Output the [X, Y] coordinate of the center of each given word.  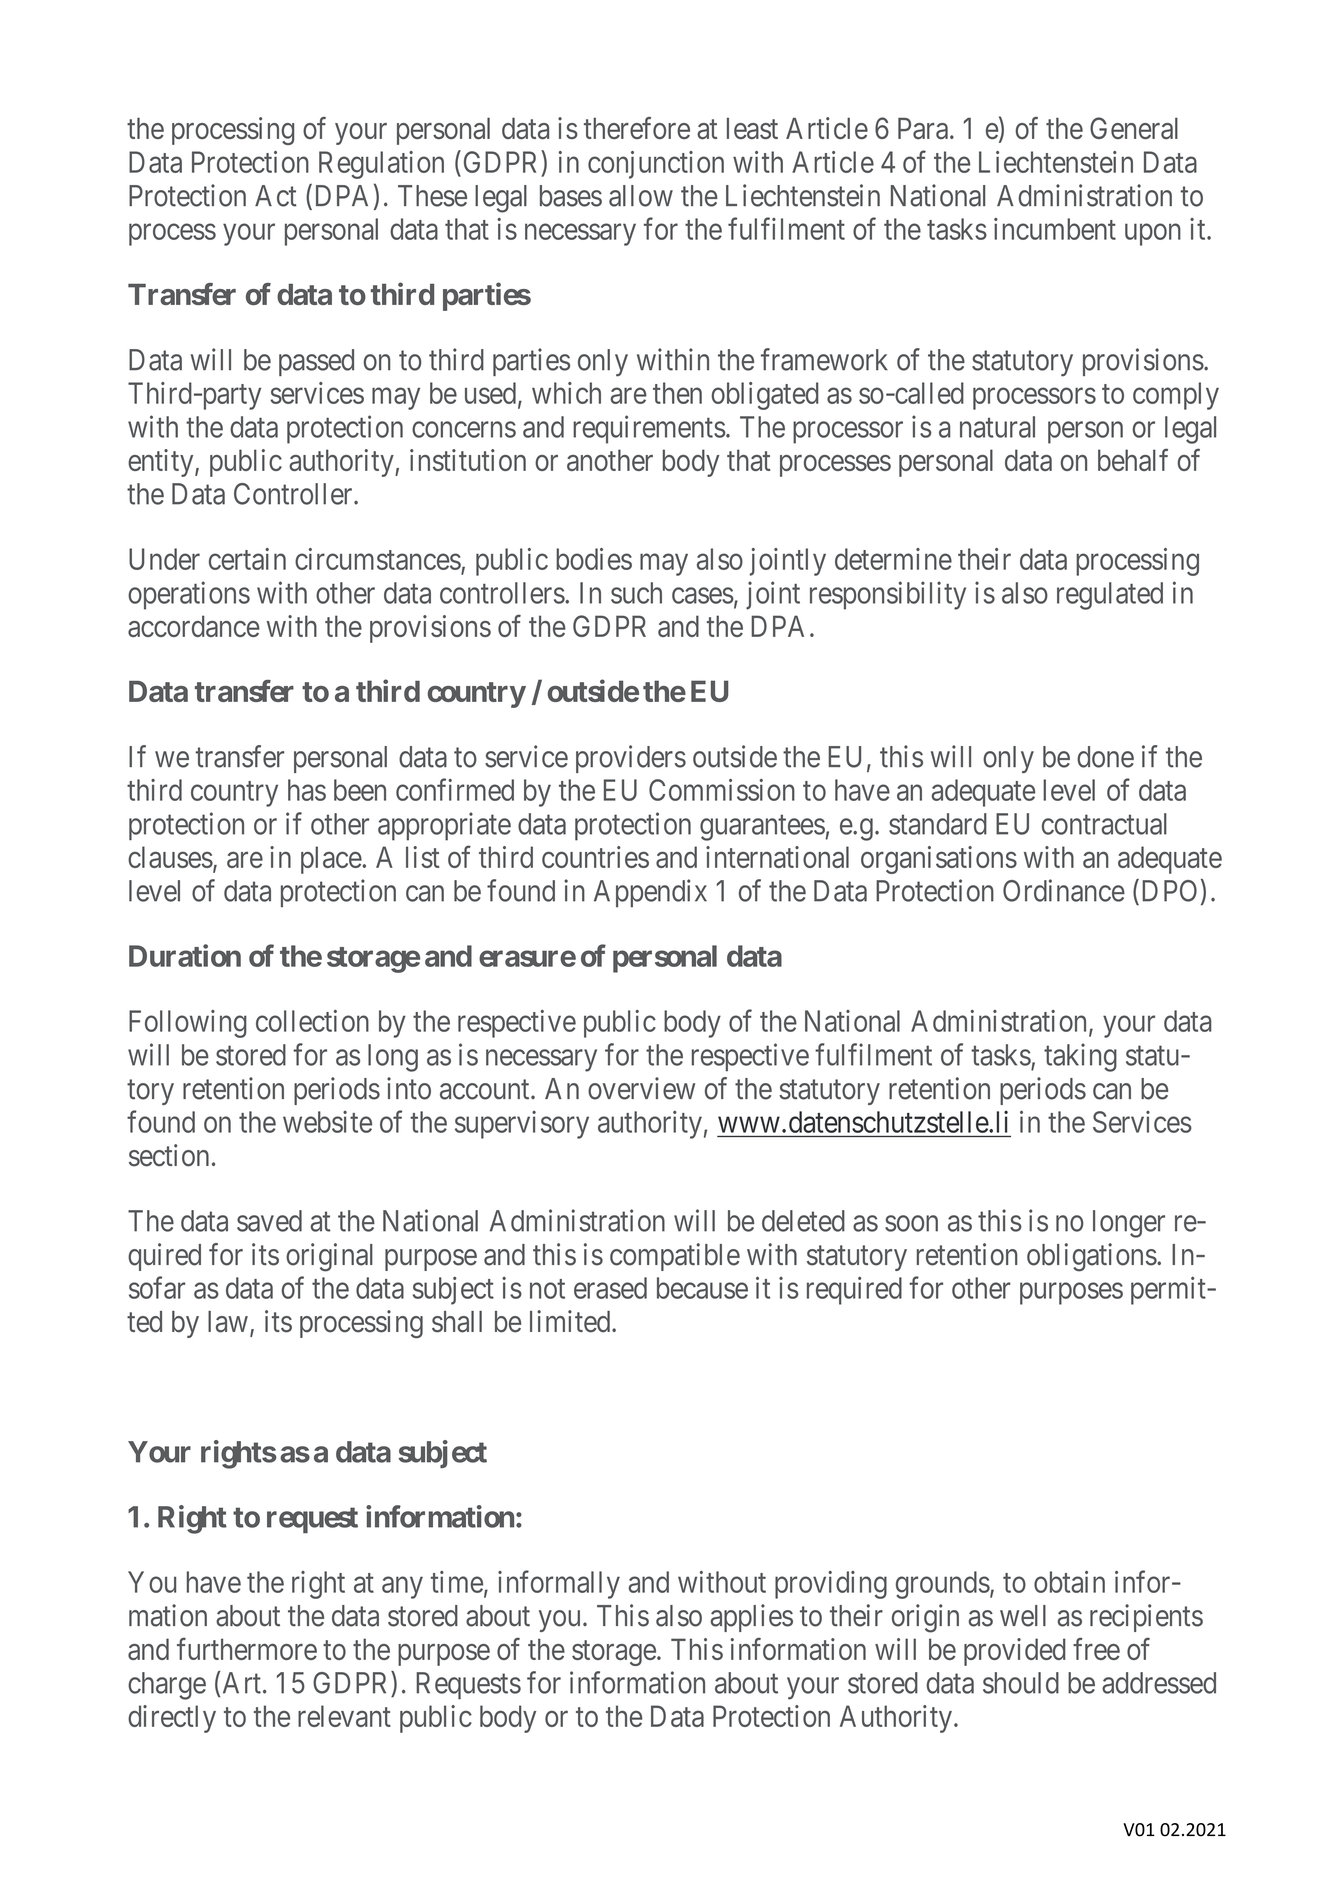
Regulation [381, 165]
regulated [1110, 596]
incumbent [1055, 229]
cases [703, 596]
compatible [675, 1257]
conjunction [656, 165]
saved [269, 1221]
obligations [1092, 1257]
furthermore [247, 1649]
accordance [194, 626]
